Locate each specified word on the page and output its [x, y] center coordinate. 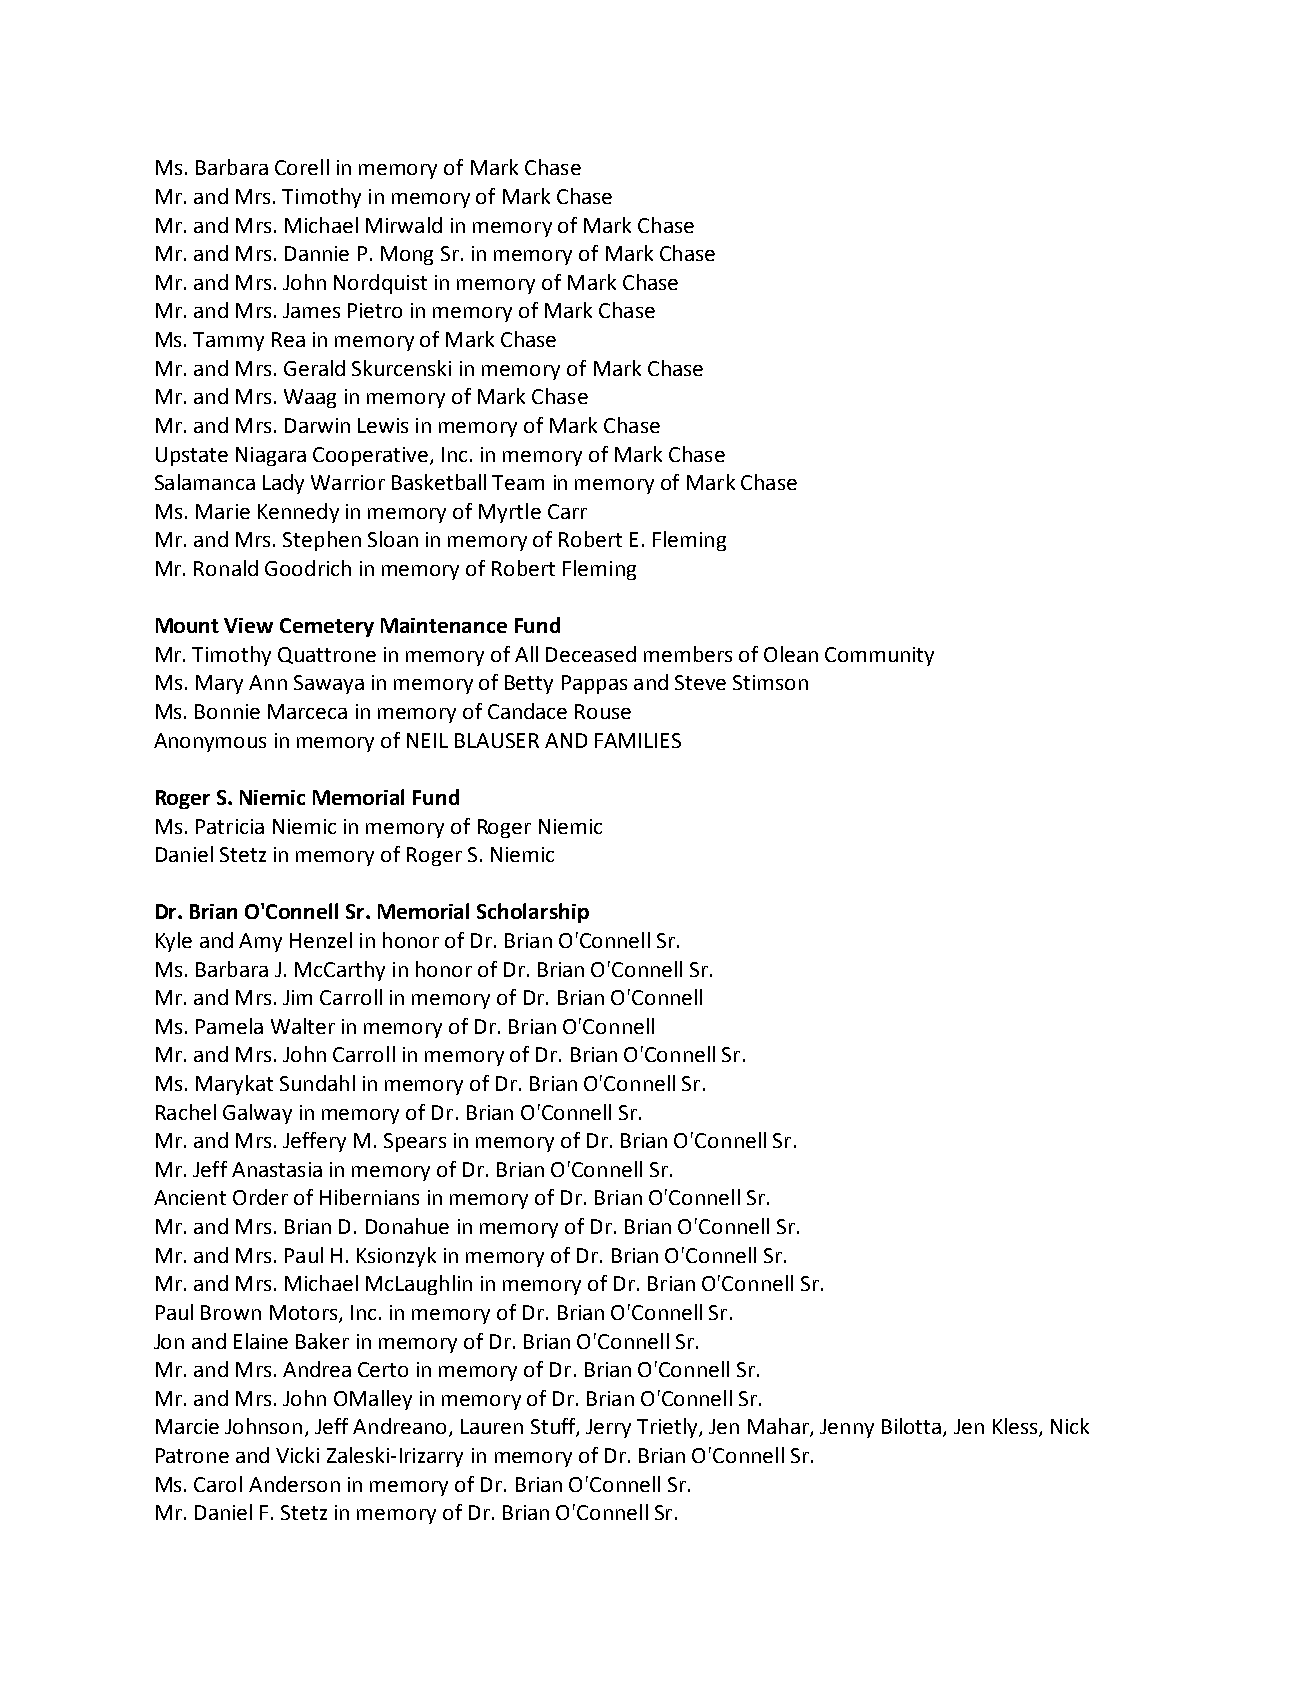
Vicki [297, 1455]
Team [518, 482]
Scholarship [533, 913]
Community [879, 656]
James [311, 310]
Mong [407, 255]
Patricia [230, 826]
